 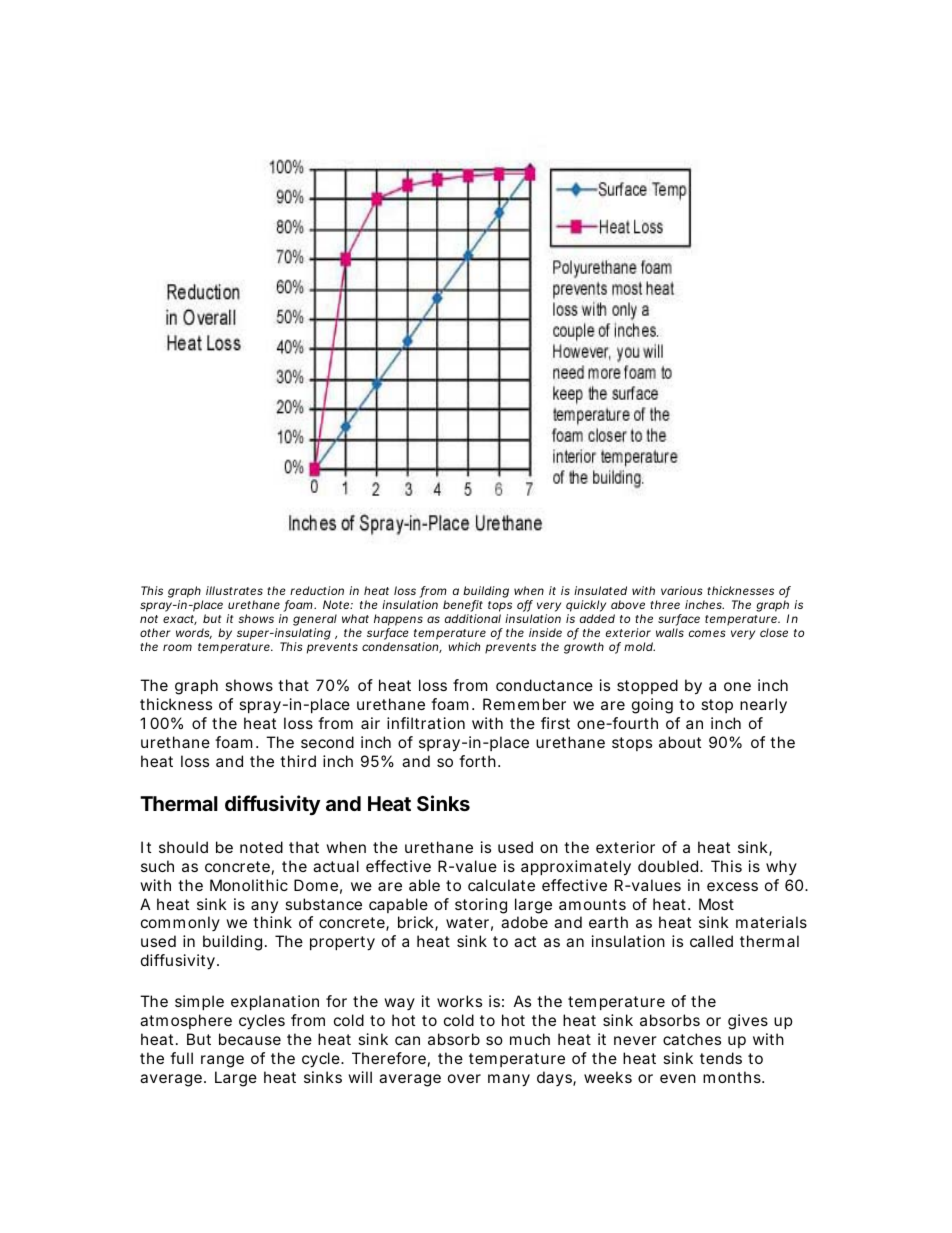 What do you see at coordinates (234, 590) in the image?
I see `illustrates` at bounding box center [234, 590].
